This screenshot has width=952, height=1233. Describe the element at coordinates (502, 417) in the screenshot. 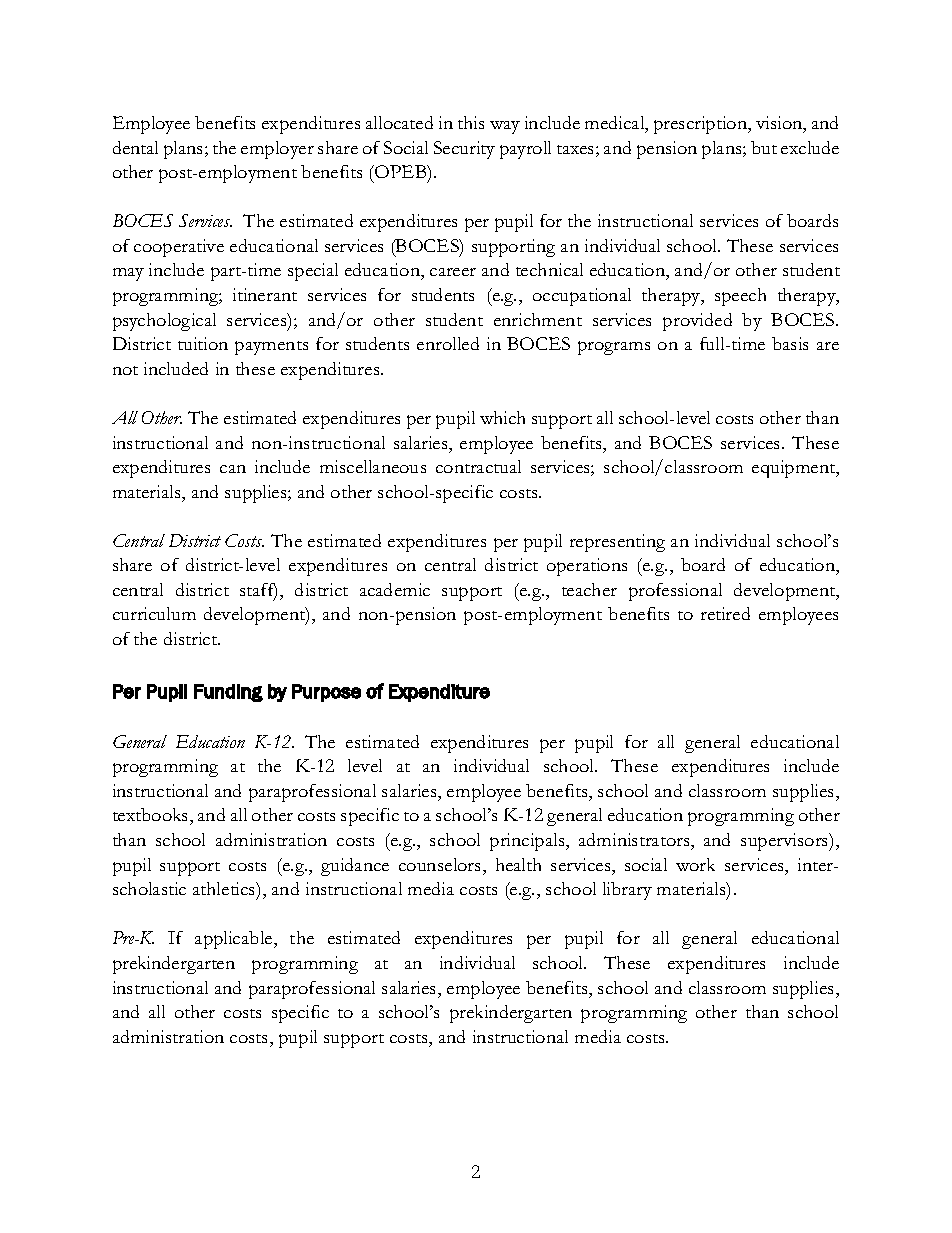

I see `which` at that location.
